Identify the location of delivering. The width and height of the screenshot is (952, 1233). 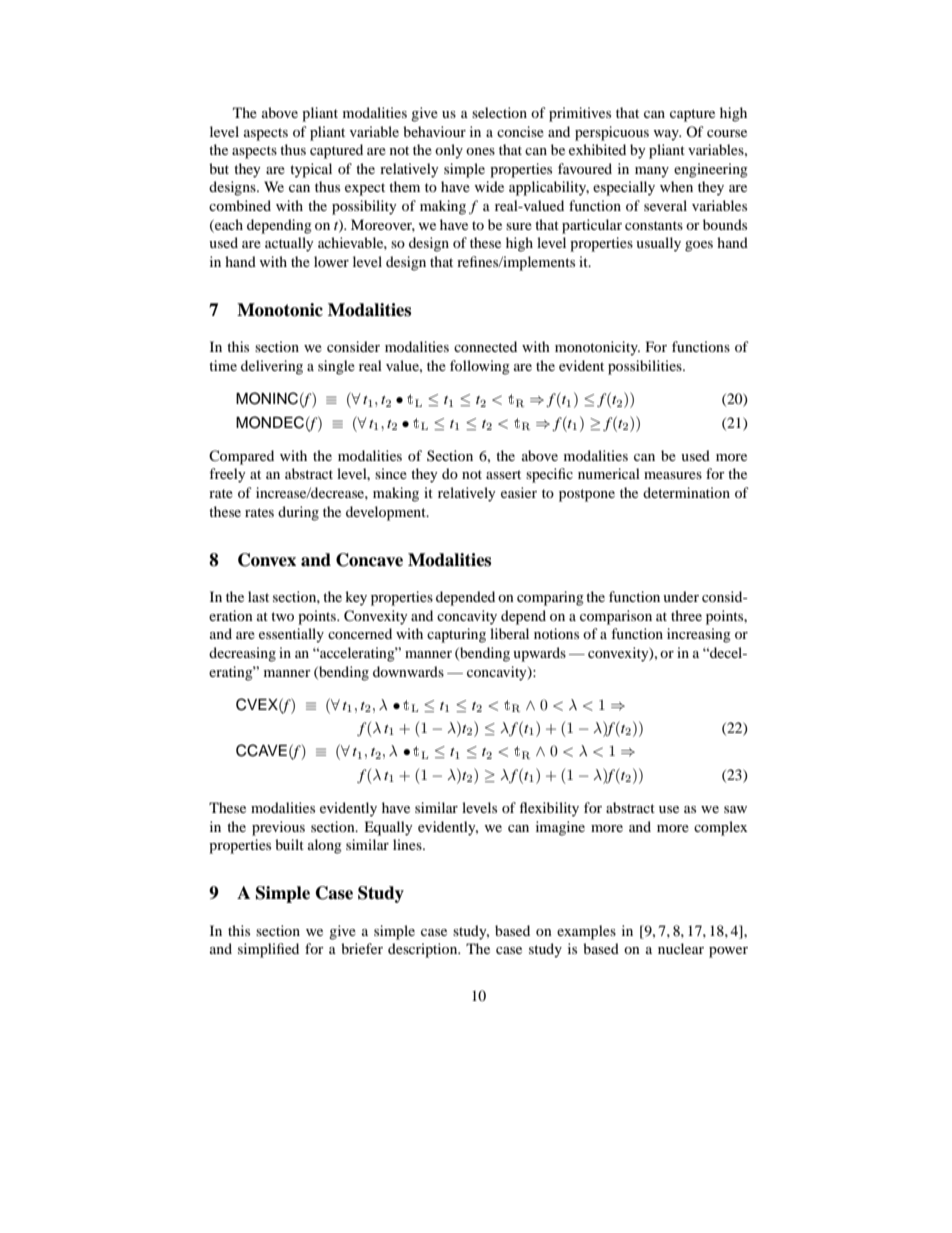
(272, 367).
